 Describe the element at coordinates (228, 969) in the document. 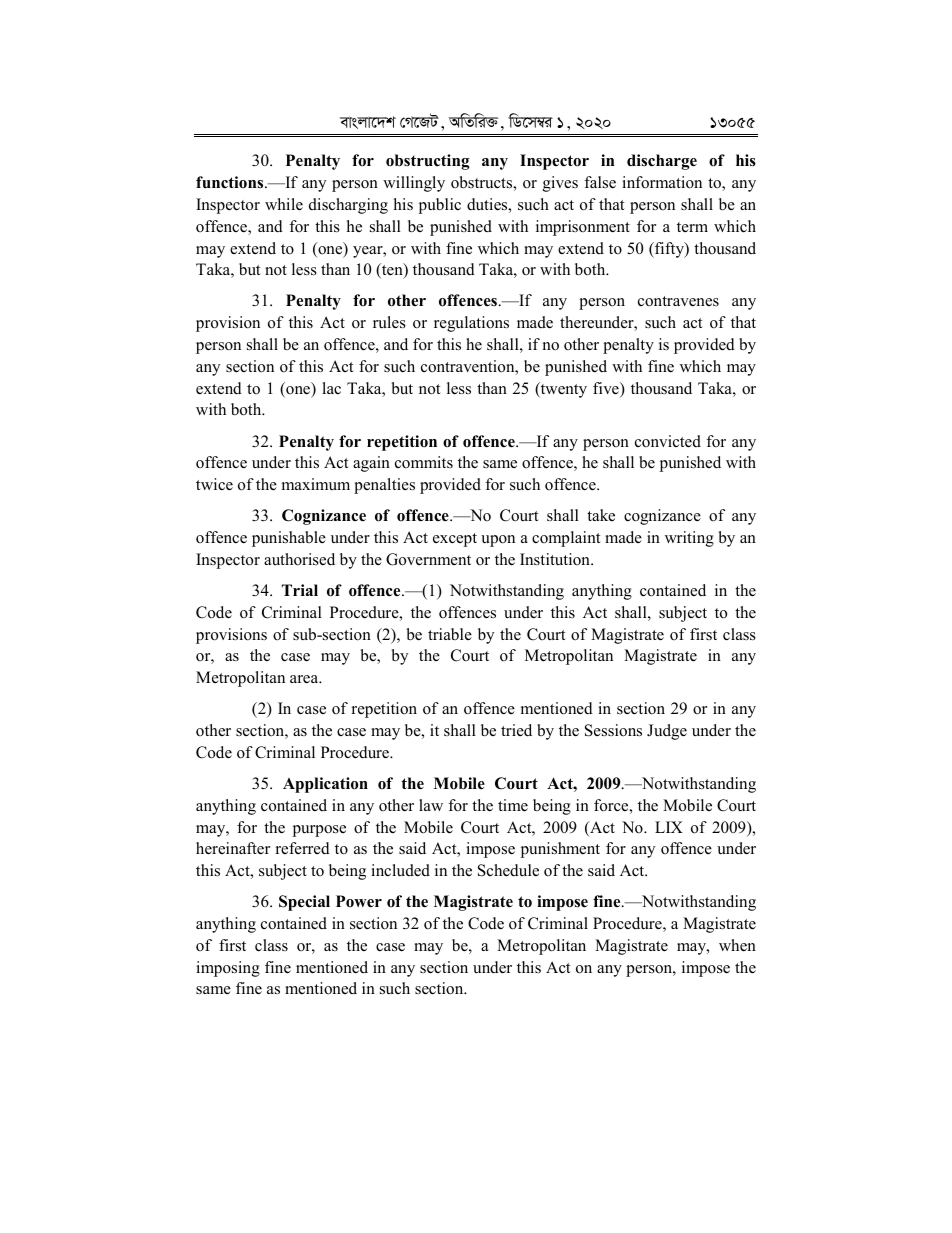

I see `imposing` at that location.
